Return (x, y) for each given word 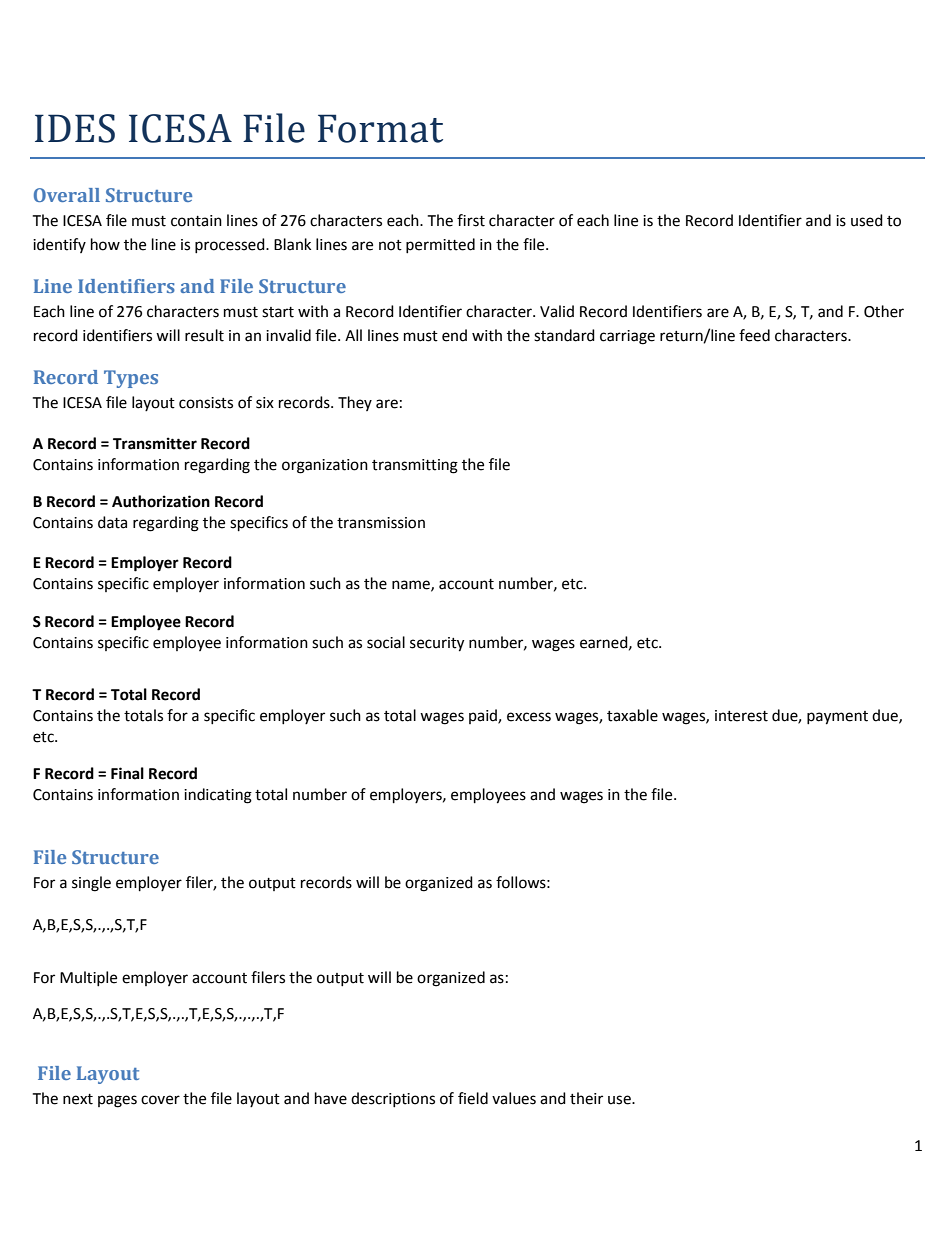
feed (754, 335)
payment (837, 718)
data (112, 522)
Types (131, 379)
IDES (75, 128)
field (473, 1098)
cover (160, 1100)
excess (529, 717)
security (437, 644)
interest (741, 716)
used (867, 220)
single (91, 884)
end (454, 335)
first (471, 220)
